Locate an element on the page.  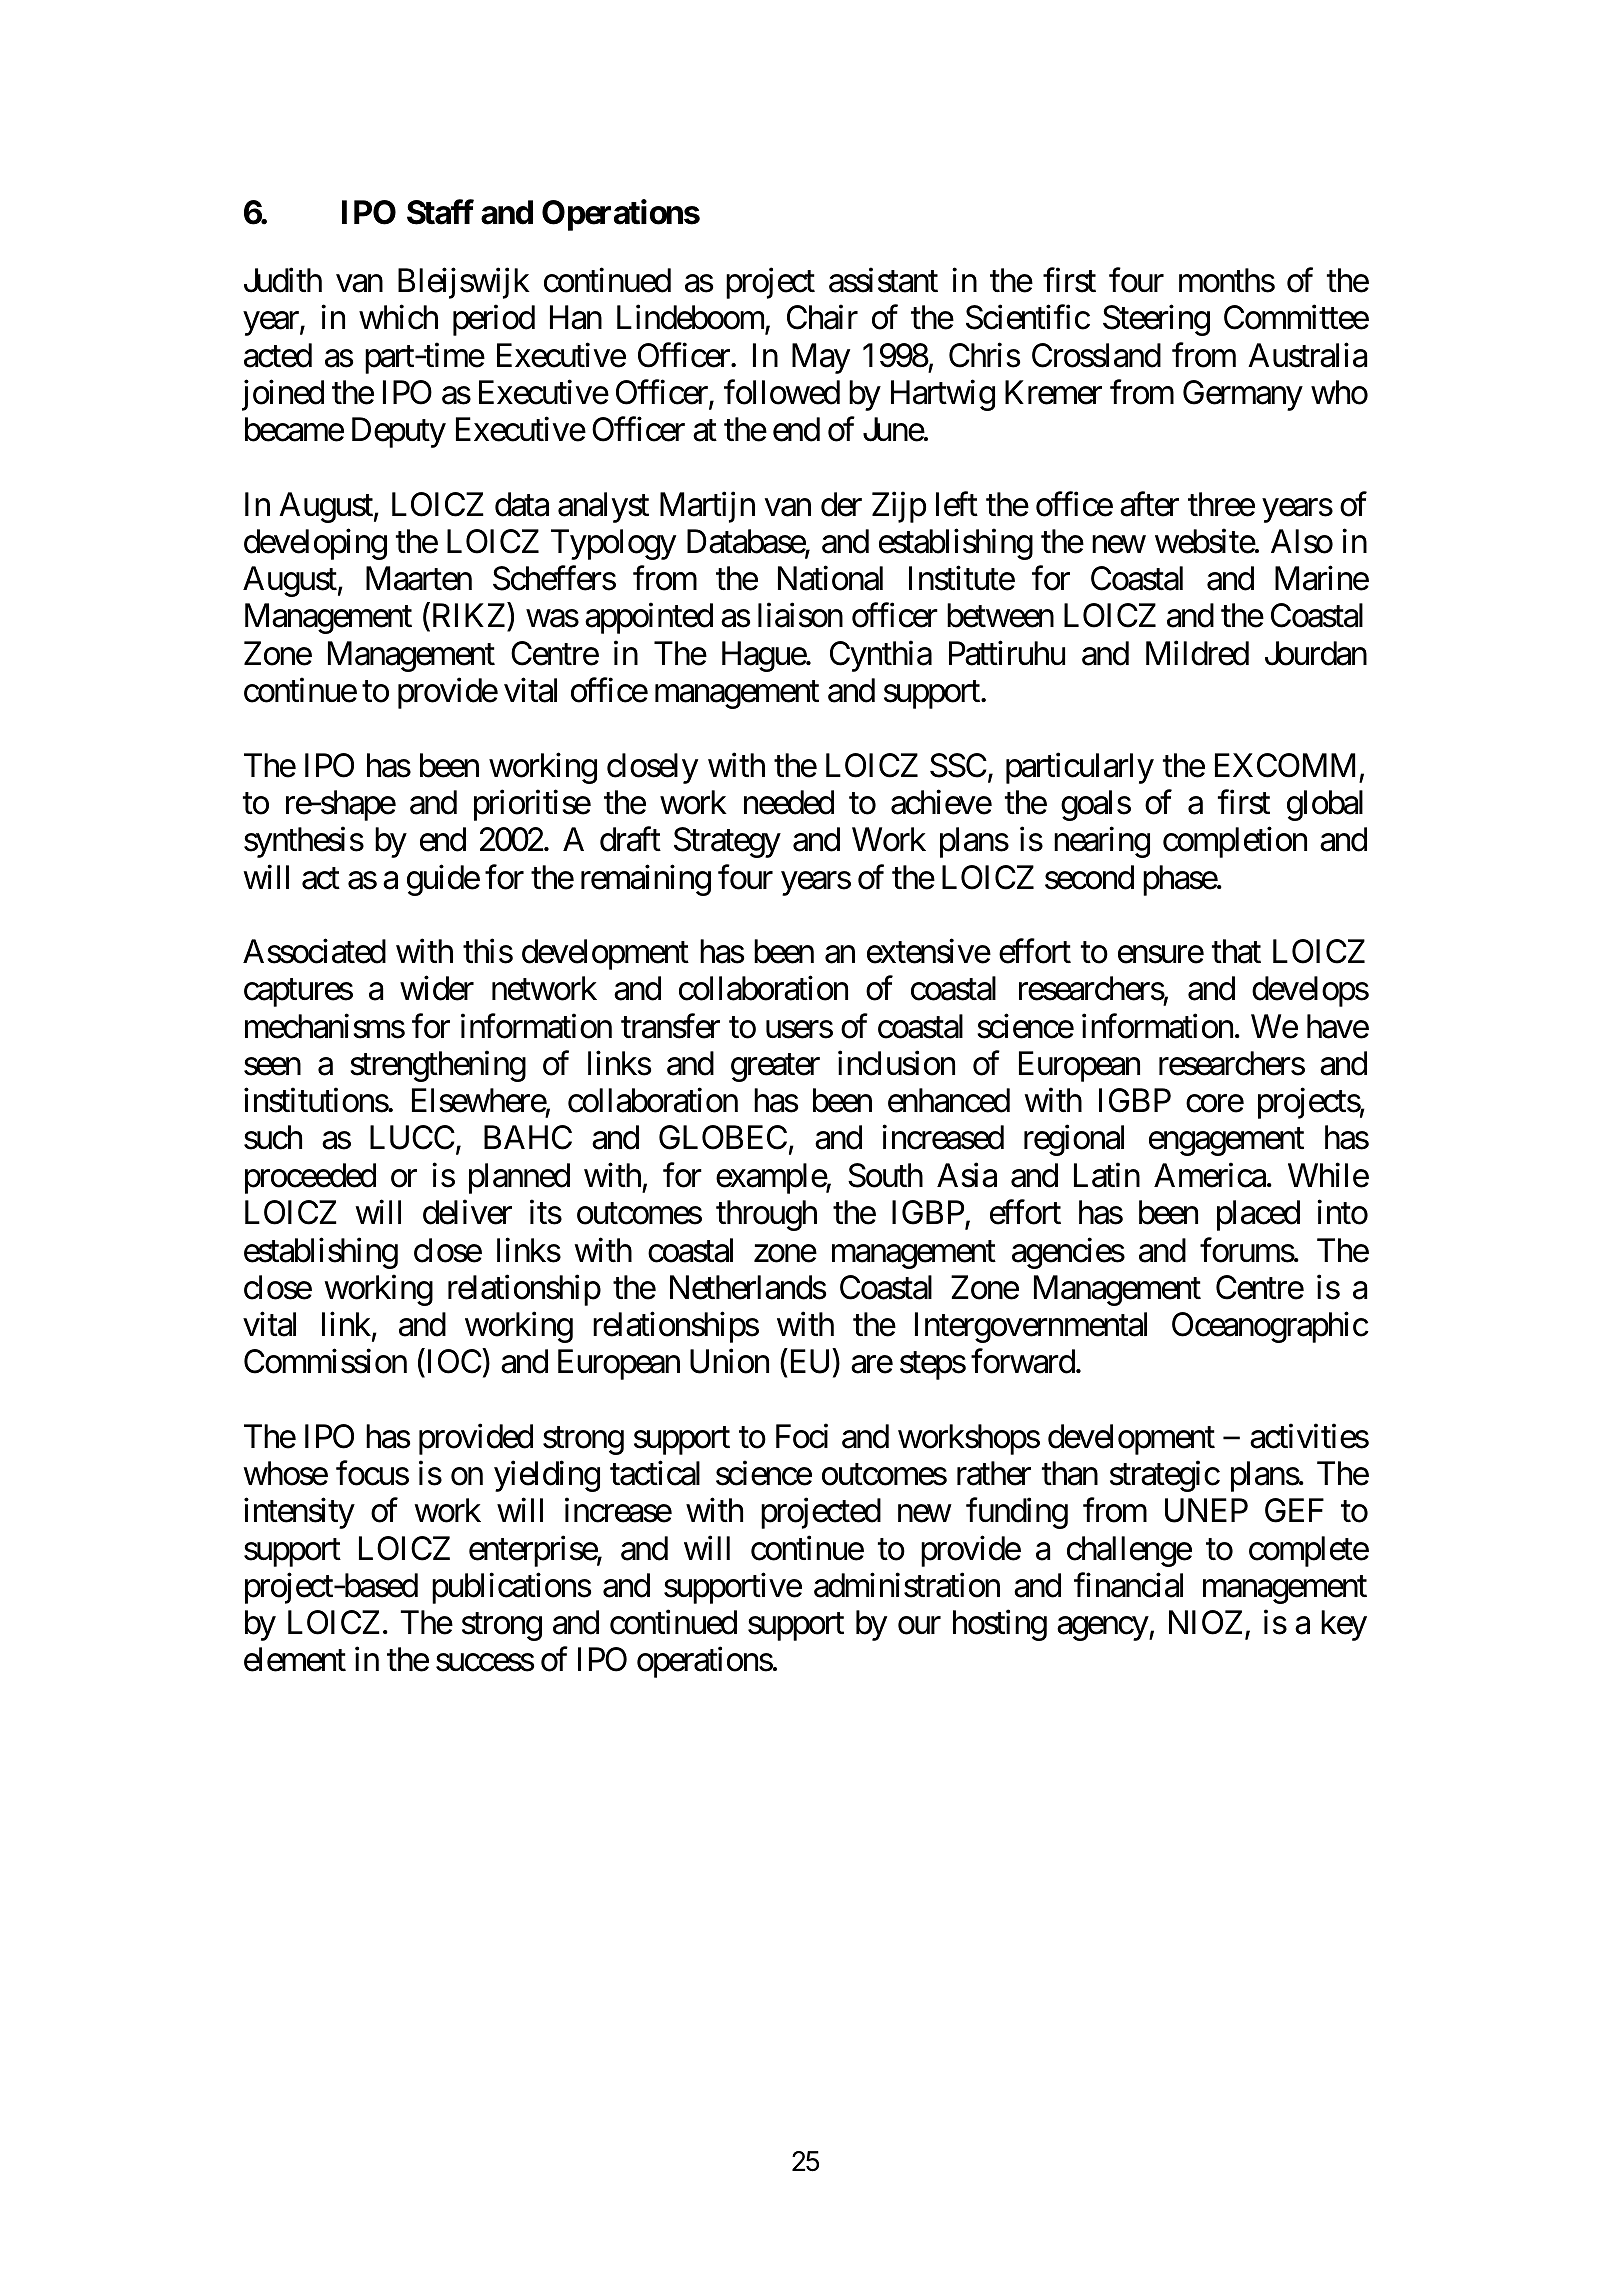
Staff is located at coordinates (440, 212).
